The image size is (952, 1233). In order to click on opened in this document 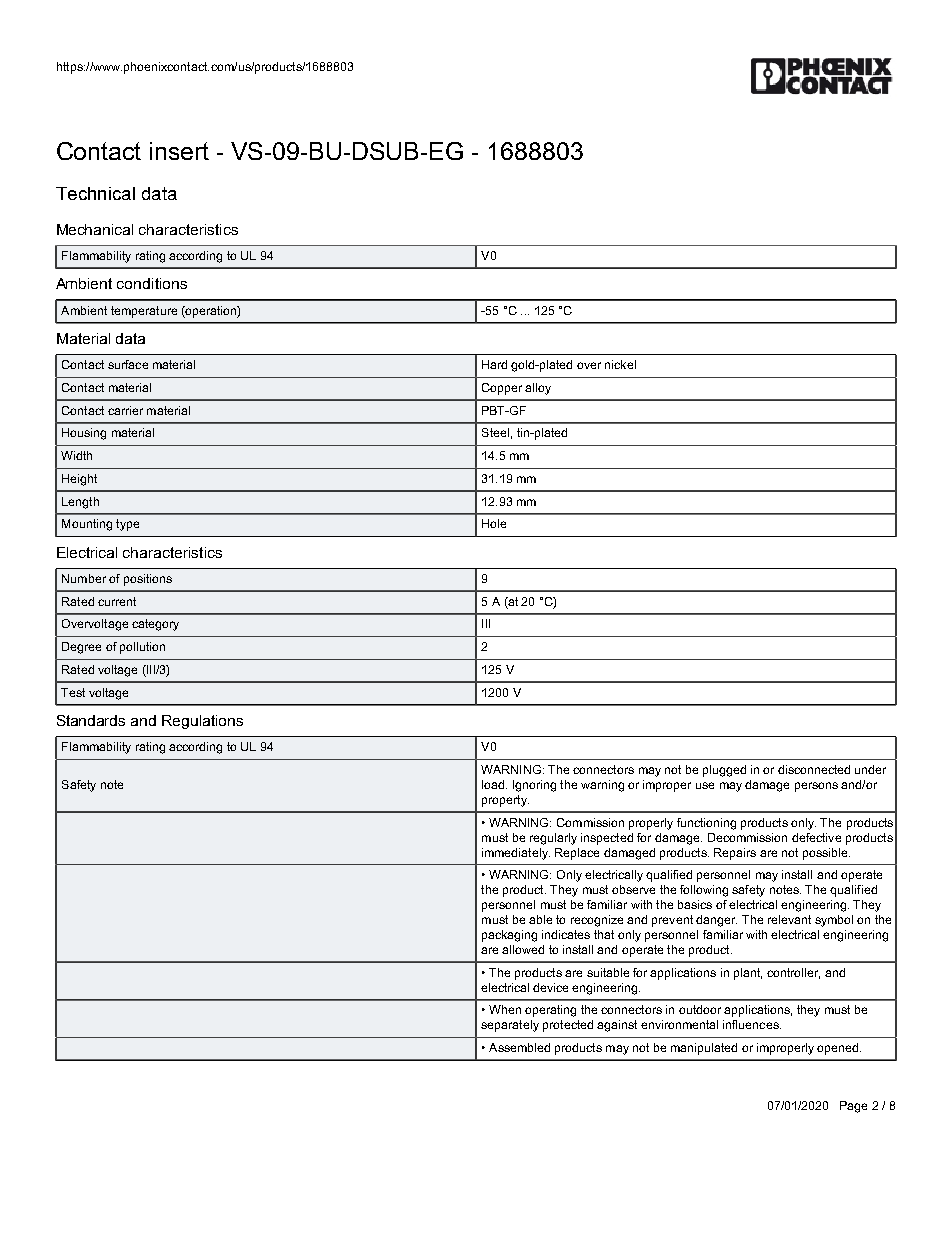, I will do `click(839, 1049)`.
